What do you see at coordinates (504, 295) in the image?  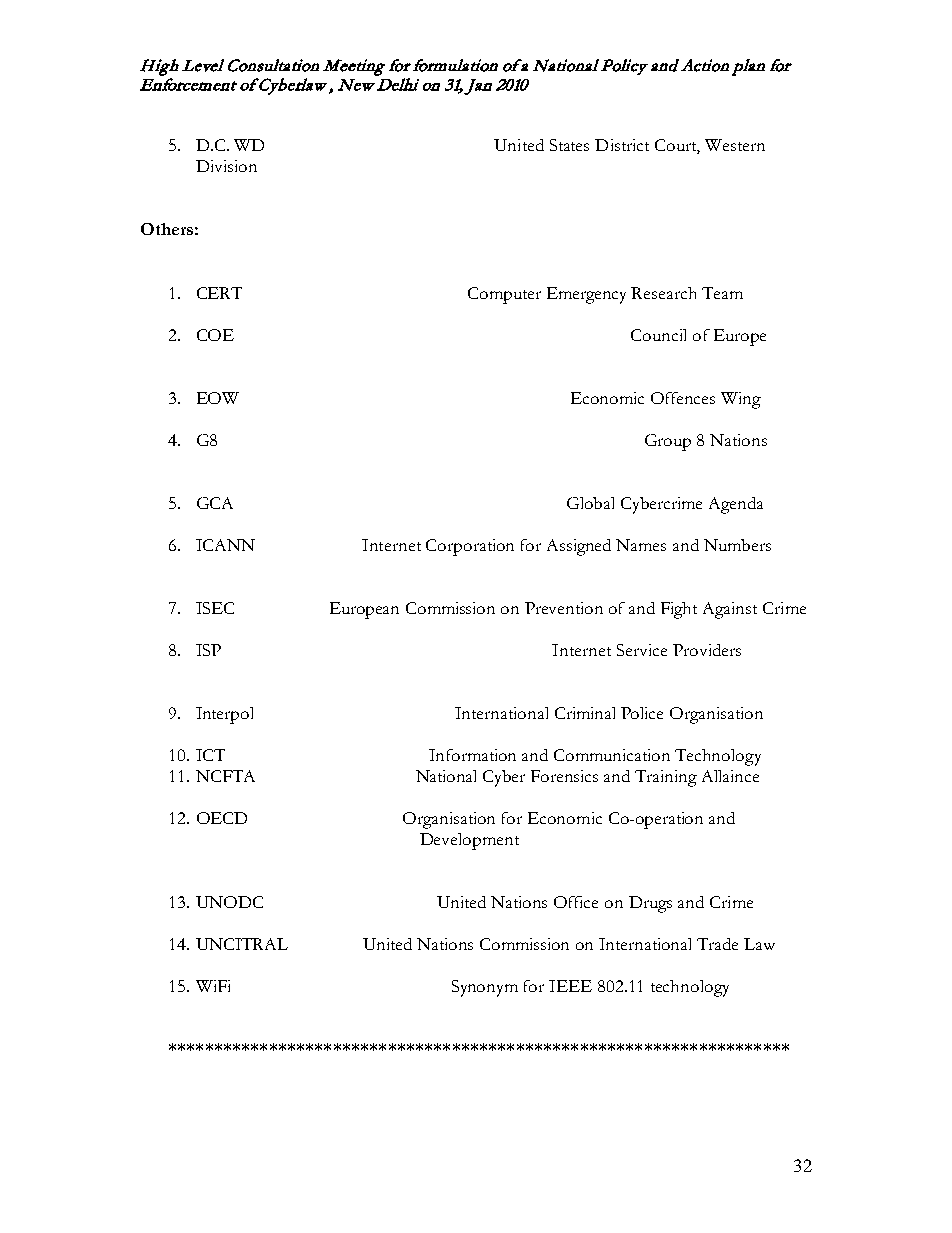 I see `Computer` at bounding box center [504, 295].
